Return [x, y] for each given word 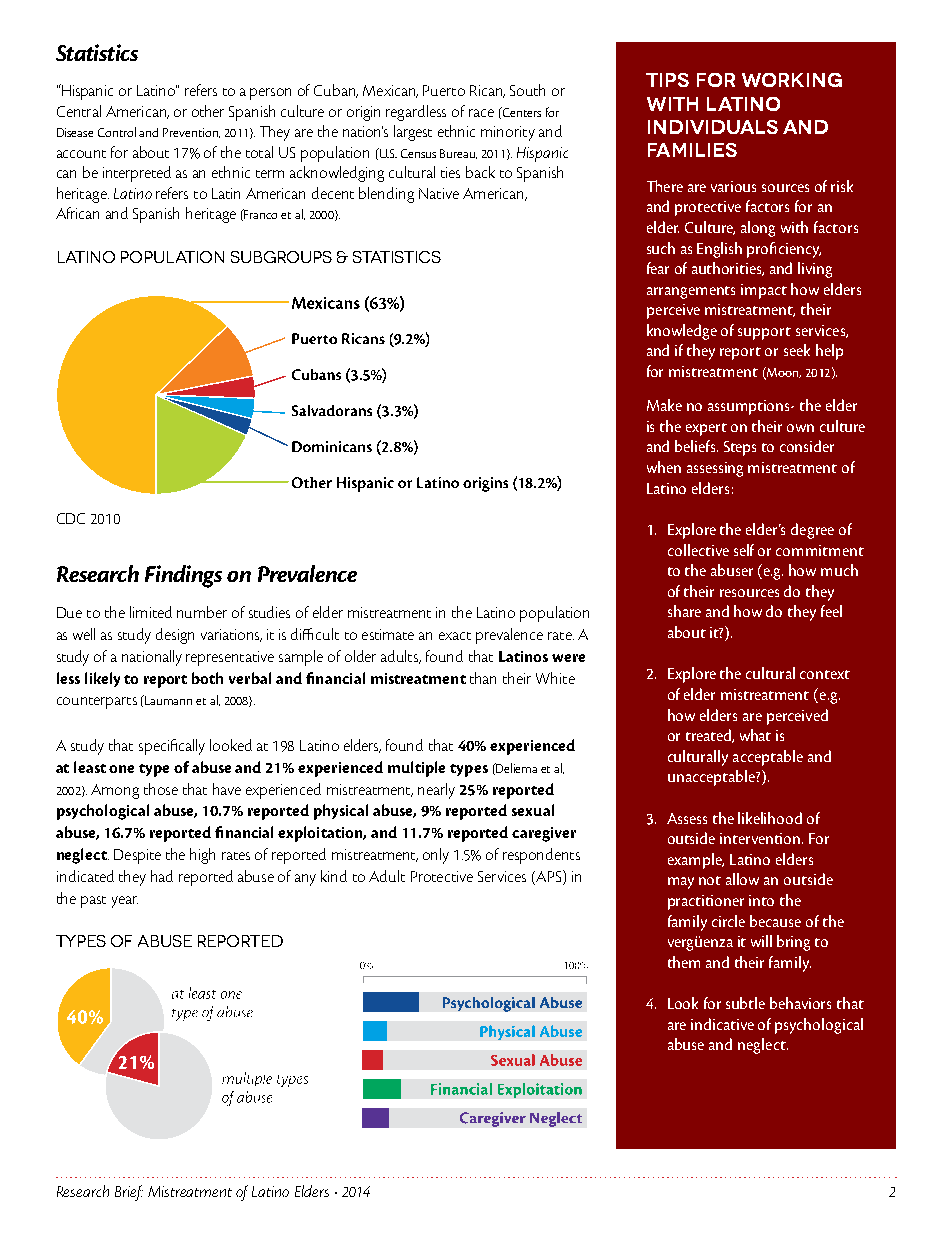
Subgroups [281, 257]
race [481, 113]
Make [664, 405]
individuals [713, 127]
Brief [129, 1193]
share [684, 611]
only [436, 856]
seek [797, 350]
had [162, 876]
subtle [745, 1003]
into [761, 900]
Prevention [191, 133]
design [175, 636]
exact [455, 636]
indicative [722, 1024]
